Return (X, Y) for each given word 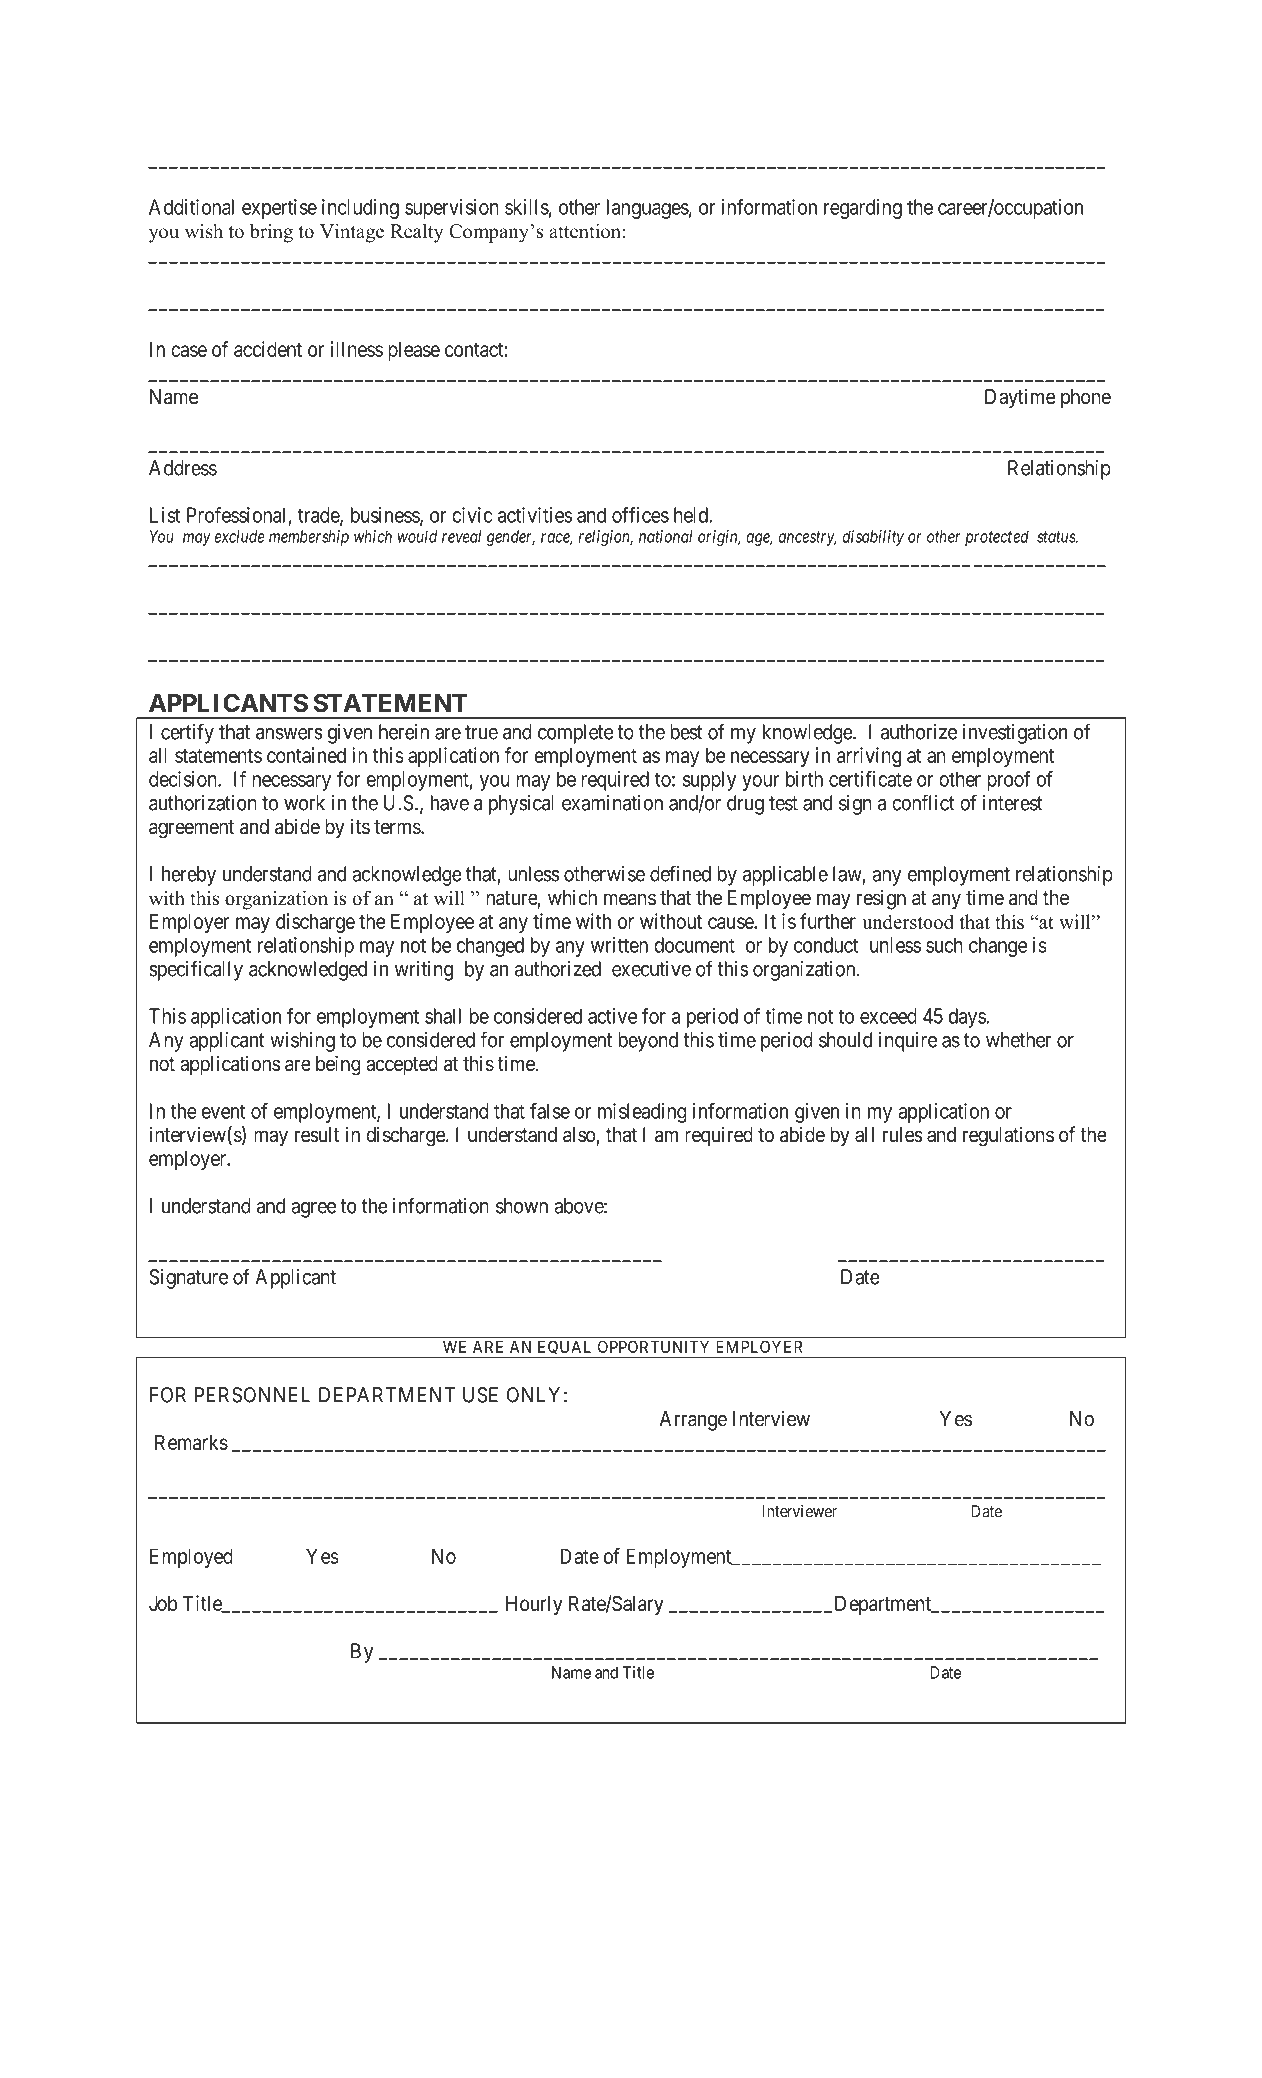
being (338, 1065)
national (665, 536)
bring (271, 233)
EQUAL (565, 1349)
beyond (648, 1042)
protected (997, 538)
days (968, 1018)
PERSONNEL (252, 1395)
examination (612, 803)
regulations (1008, 1136)
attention (586, 231)
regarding (863, 209)
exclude (239, 536)
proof (1009, 781)
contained (306, 755)
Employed (191, 1558)
